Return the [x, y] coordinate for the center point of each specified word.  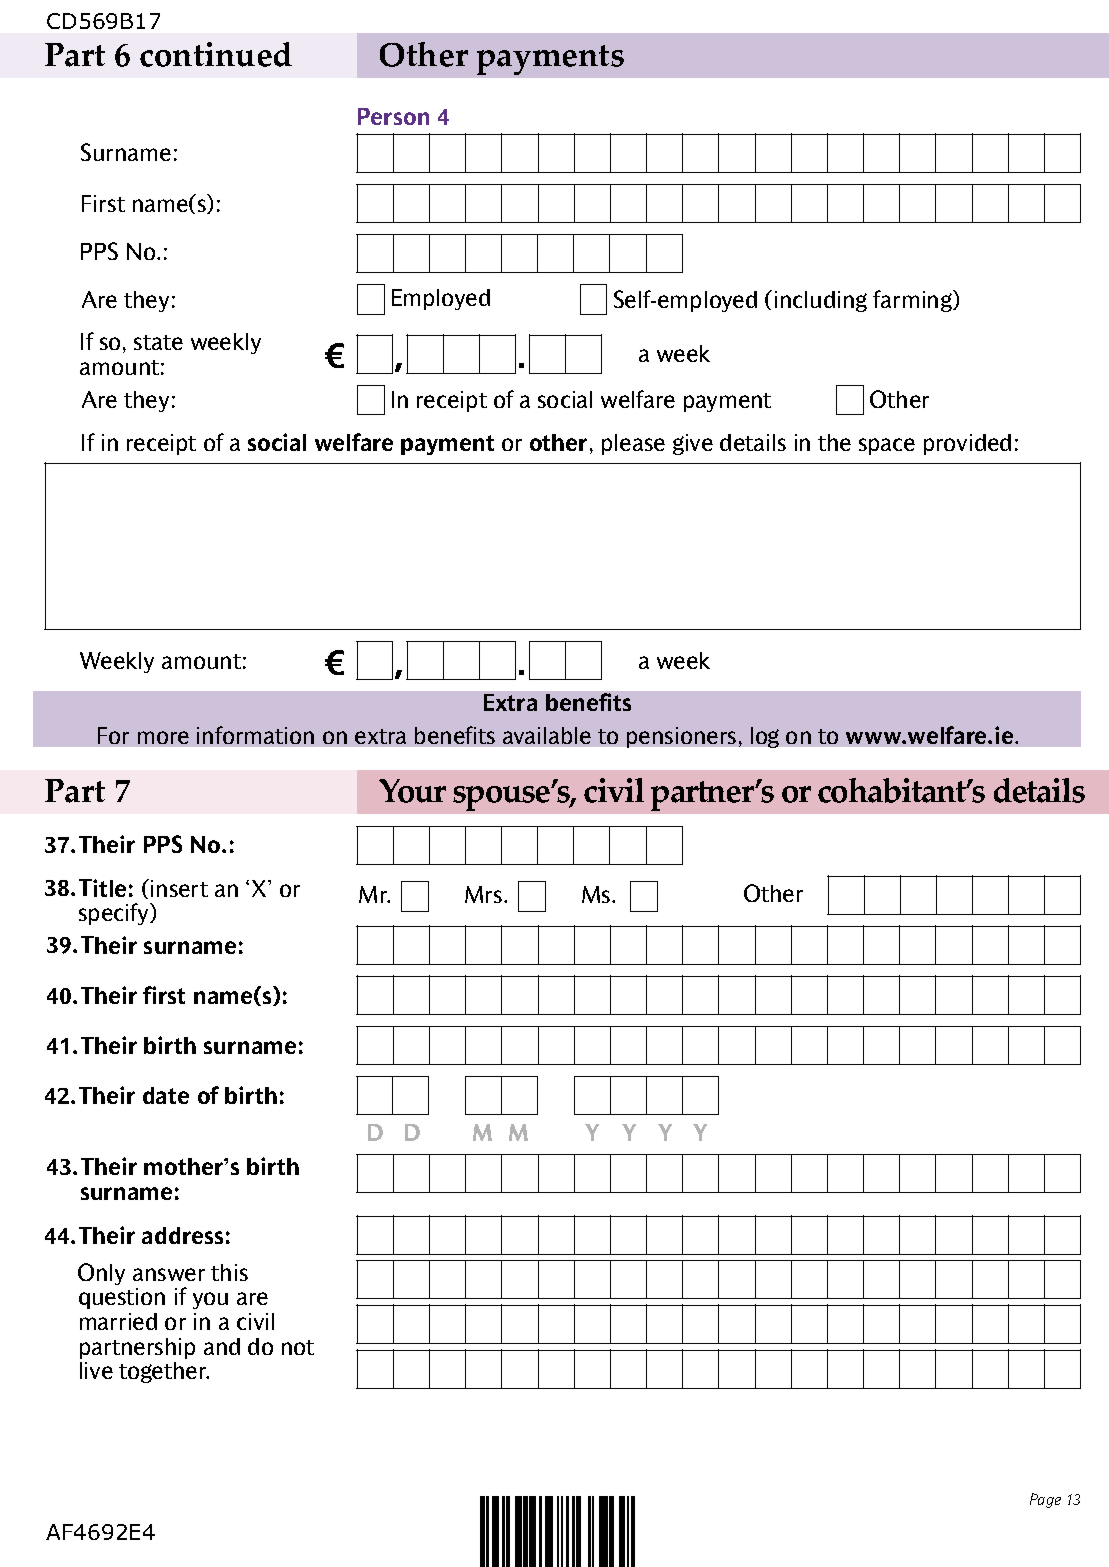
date [166, 1095]
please [633, 444]
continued [216, 54]
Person [393, 116]
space [887, 446]
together [164, 1372]
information [255, 735]
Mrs [485, 894]
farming [914, 301]
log [765, 737]
